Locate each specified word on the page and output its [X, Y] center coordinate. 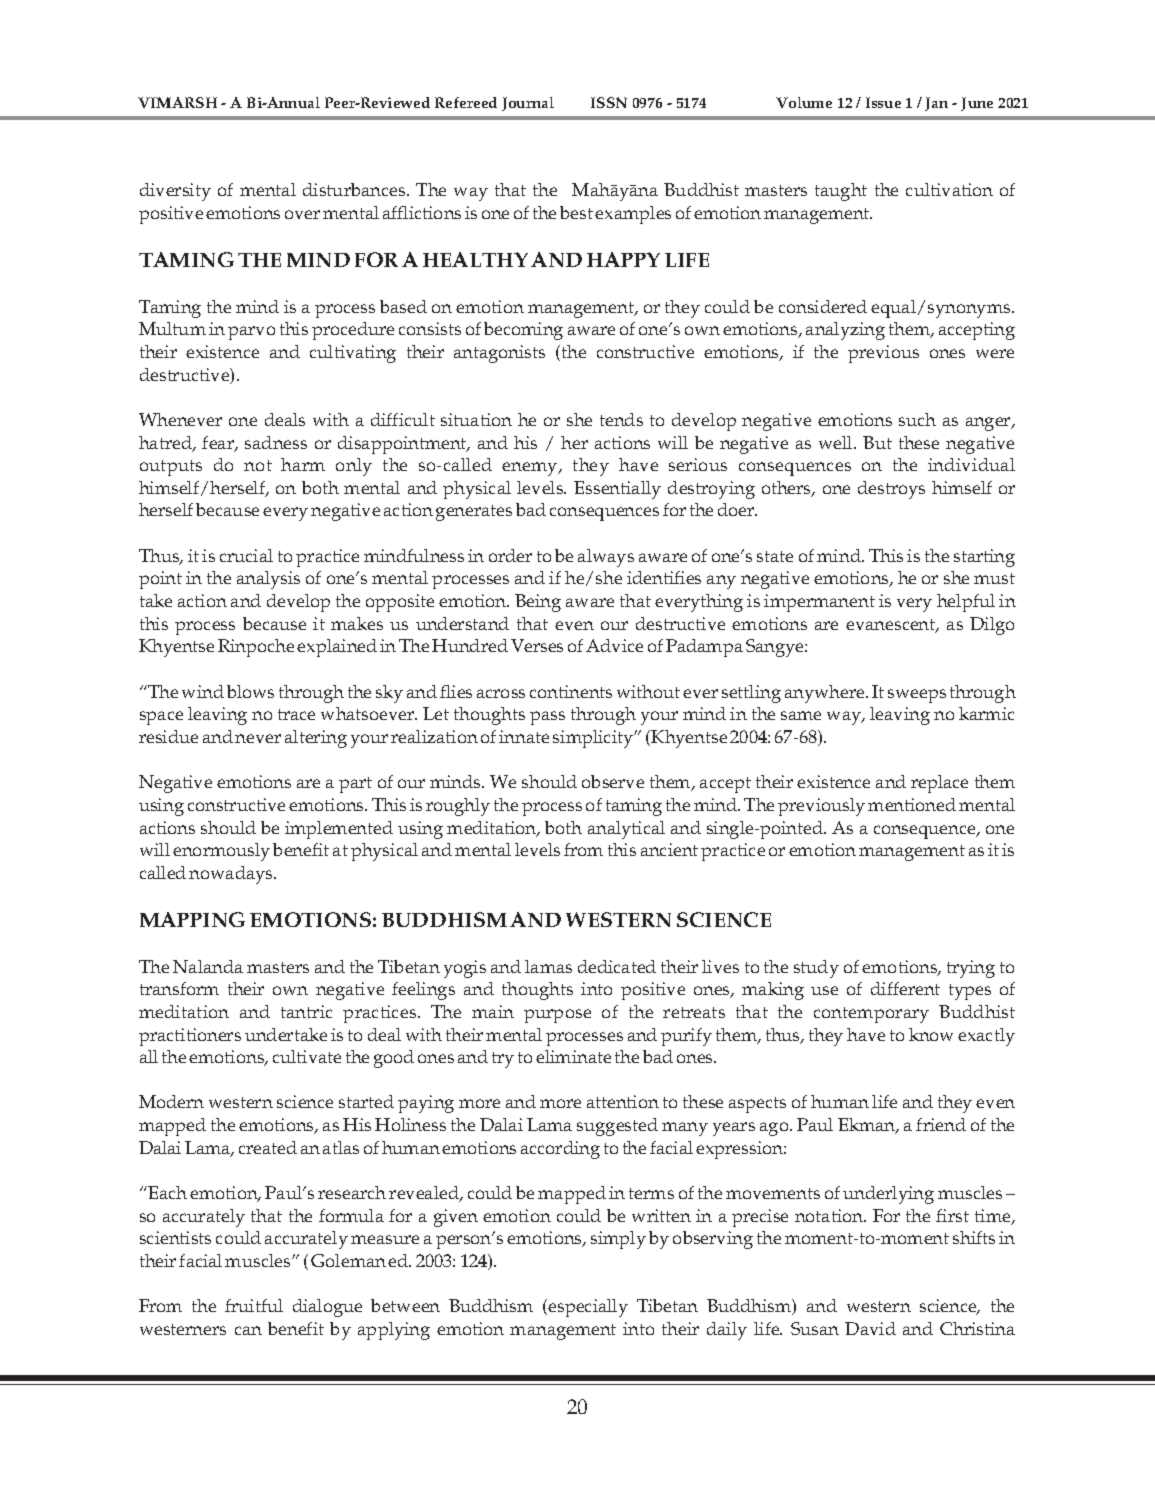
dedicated [617, 966]
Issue [883, 102]
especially [588, 1308]
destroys [891, 490]
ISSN [609, 102]
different [905, 988]
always [606, 558]
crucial [246, 555]
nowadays [232, 875]
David [870, 1328]
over [302, 214]
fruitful [254, 1305]
